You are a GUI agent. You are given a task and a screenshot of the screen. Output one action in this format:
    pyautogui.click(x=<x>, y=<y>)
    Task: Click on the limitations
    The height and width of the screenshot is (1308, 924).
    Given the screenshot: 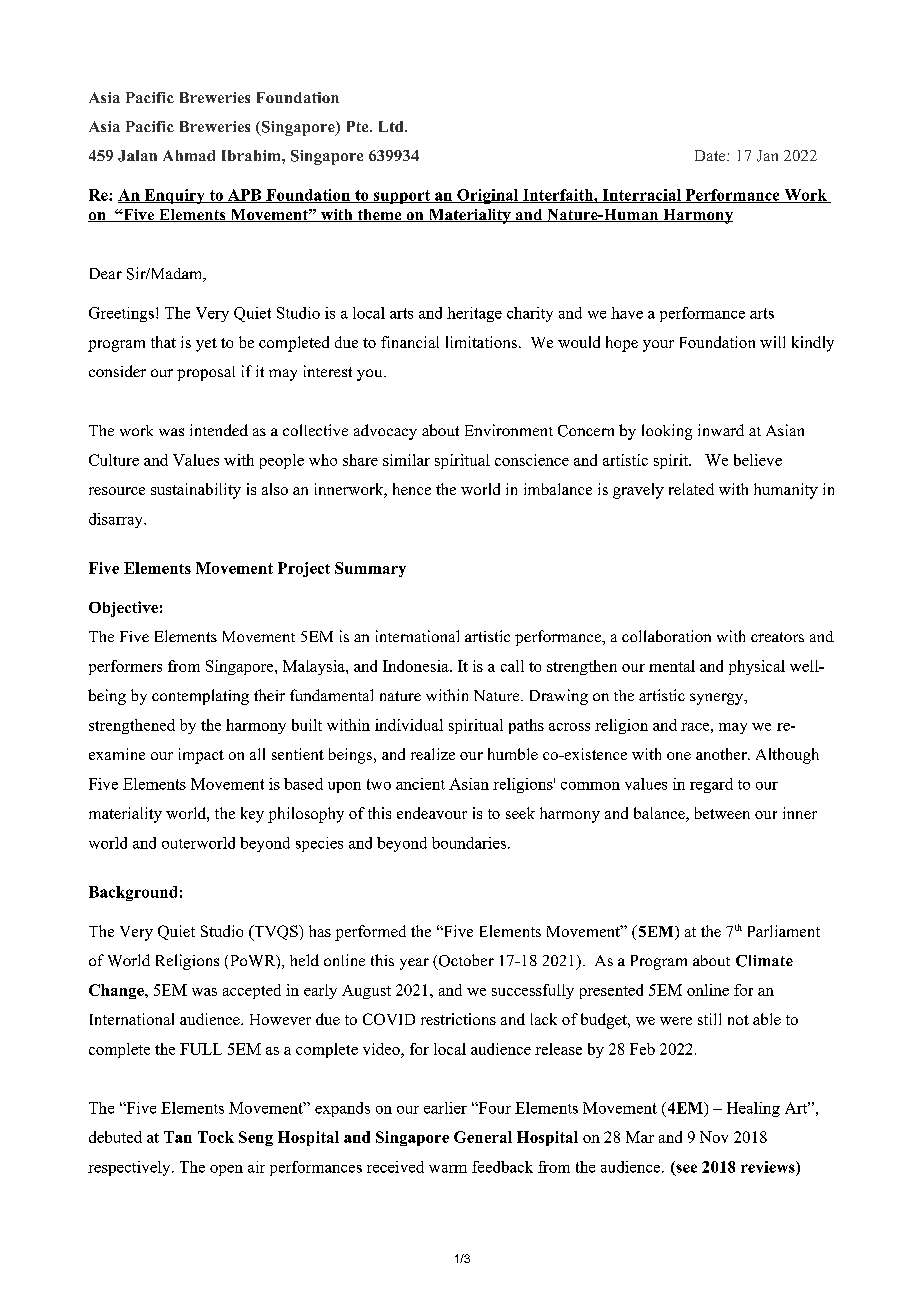 What is the action you would take?
    pyautogui.click(x=481, y=342)
